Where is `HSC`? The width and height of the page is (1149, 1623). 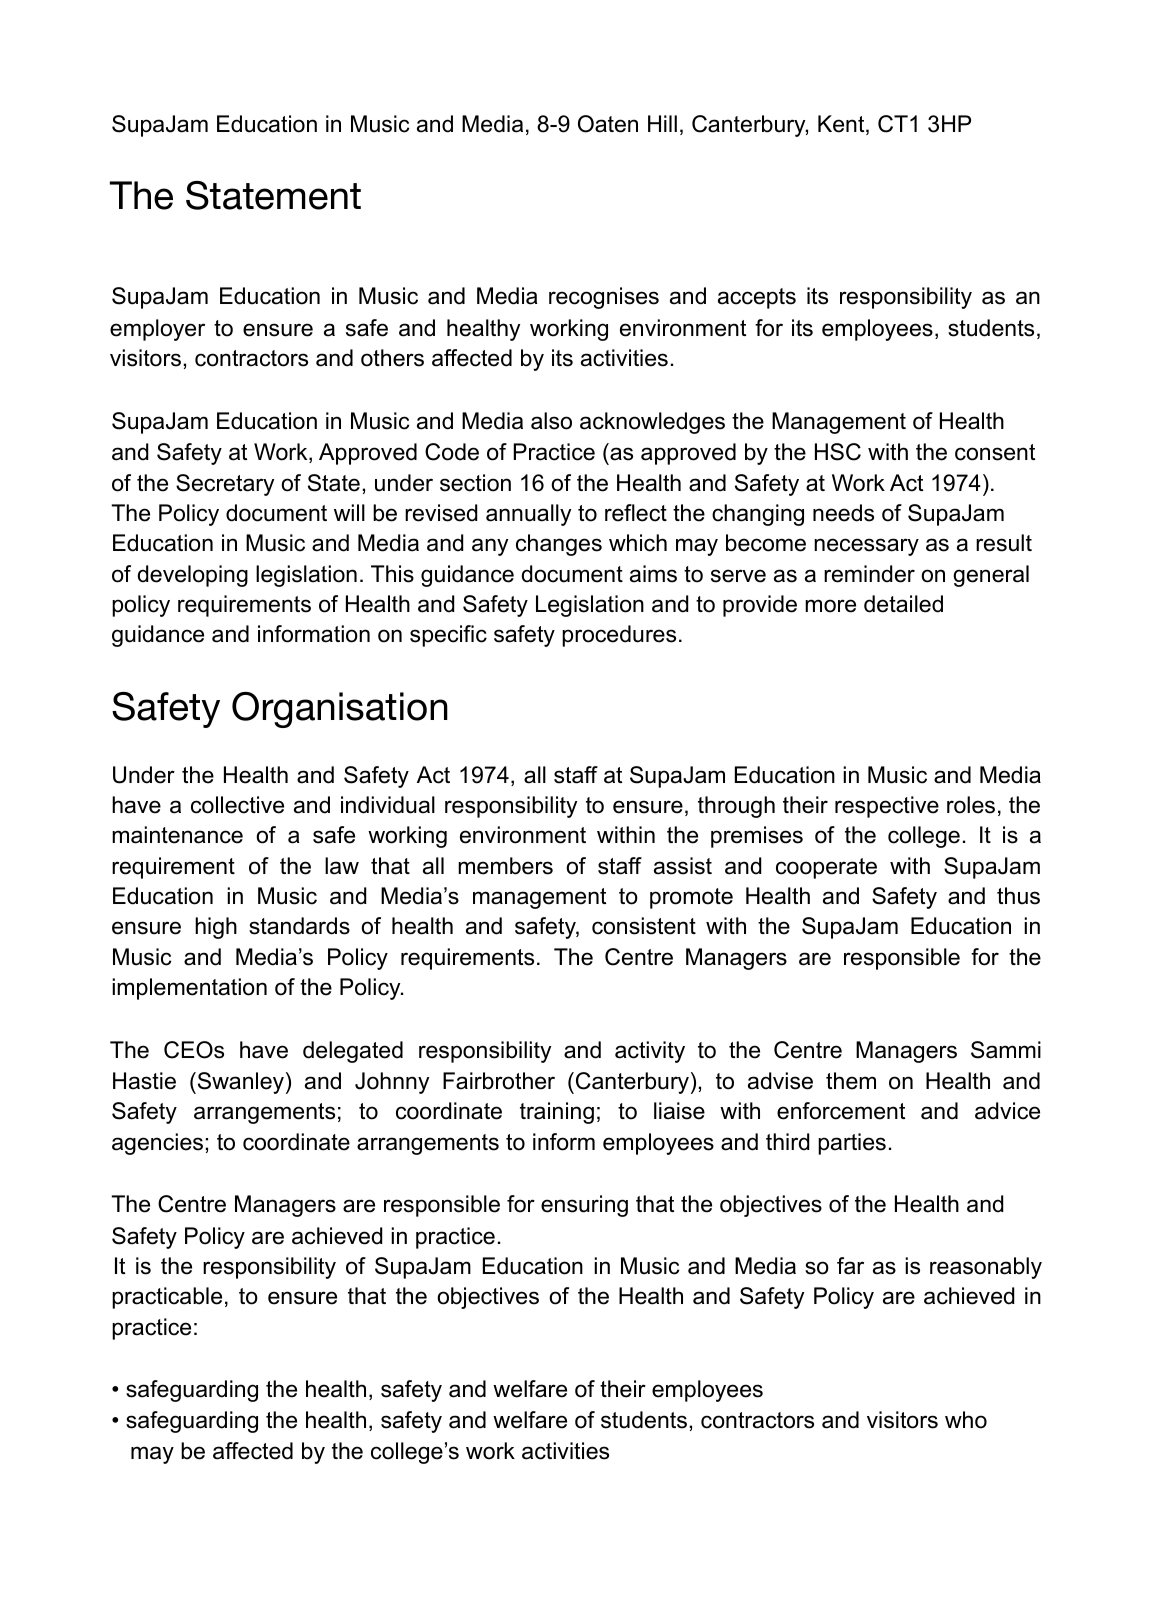 HSC is located at coordinates (838, 452).
